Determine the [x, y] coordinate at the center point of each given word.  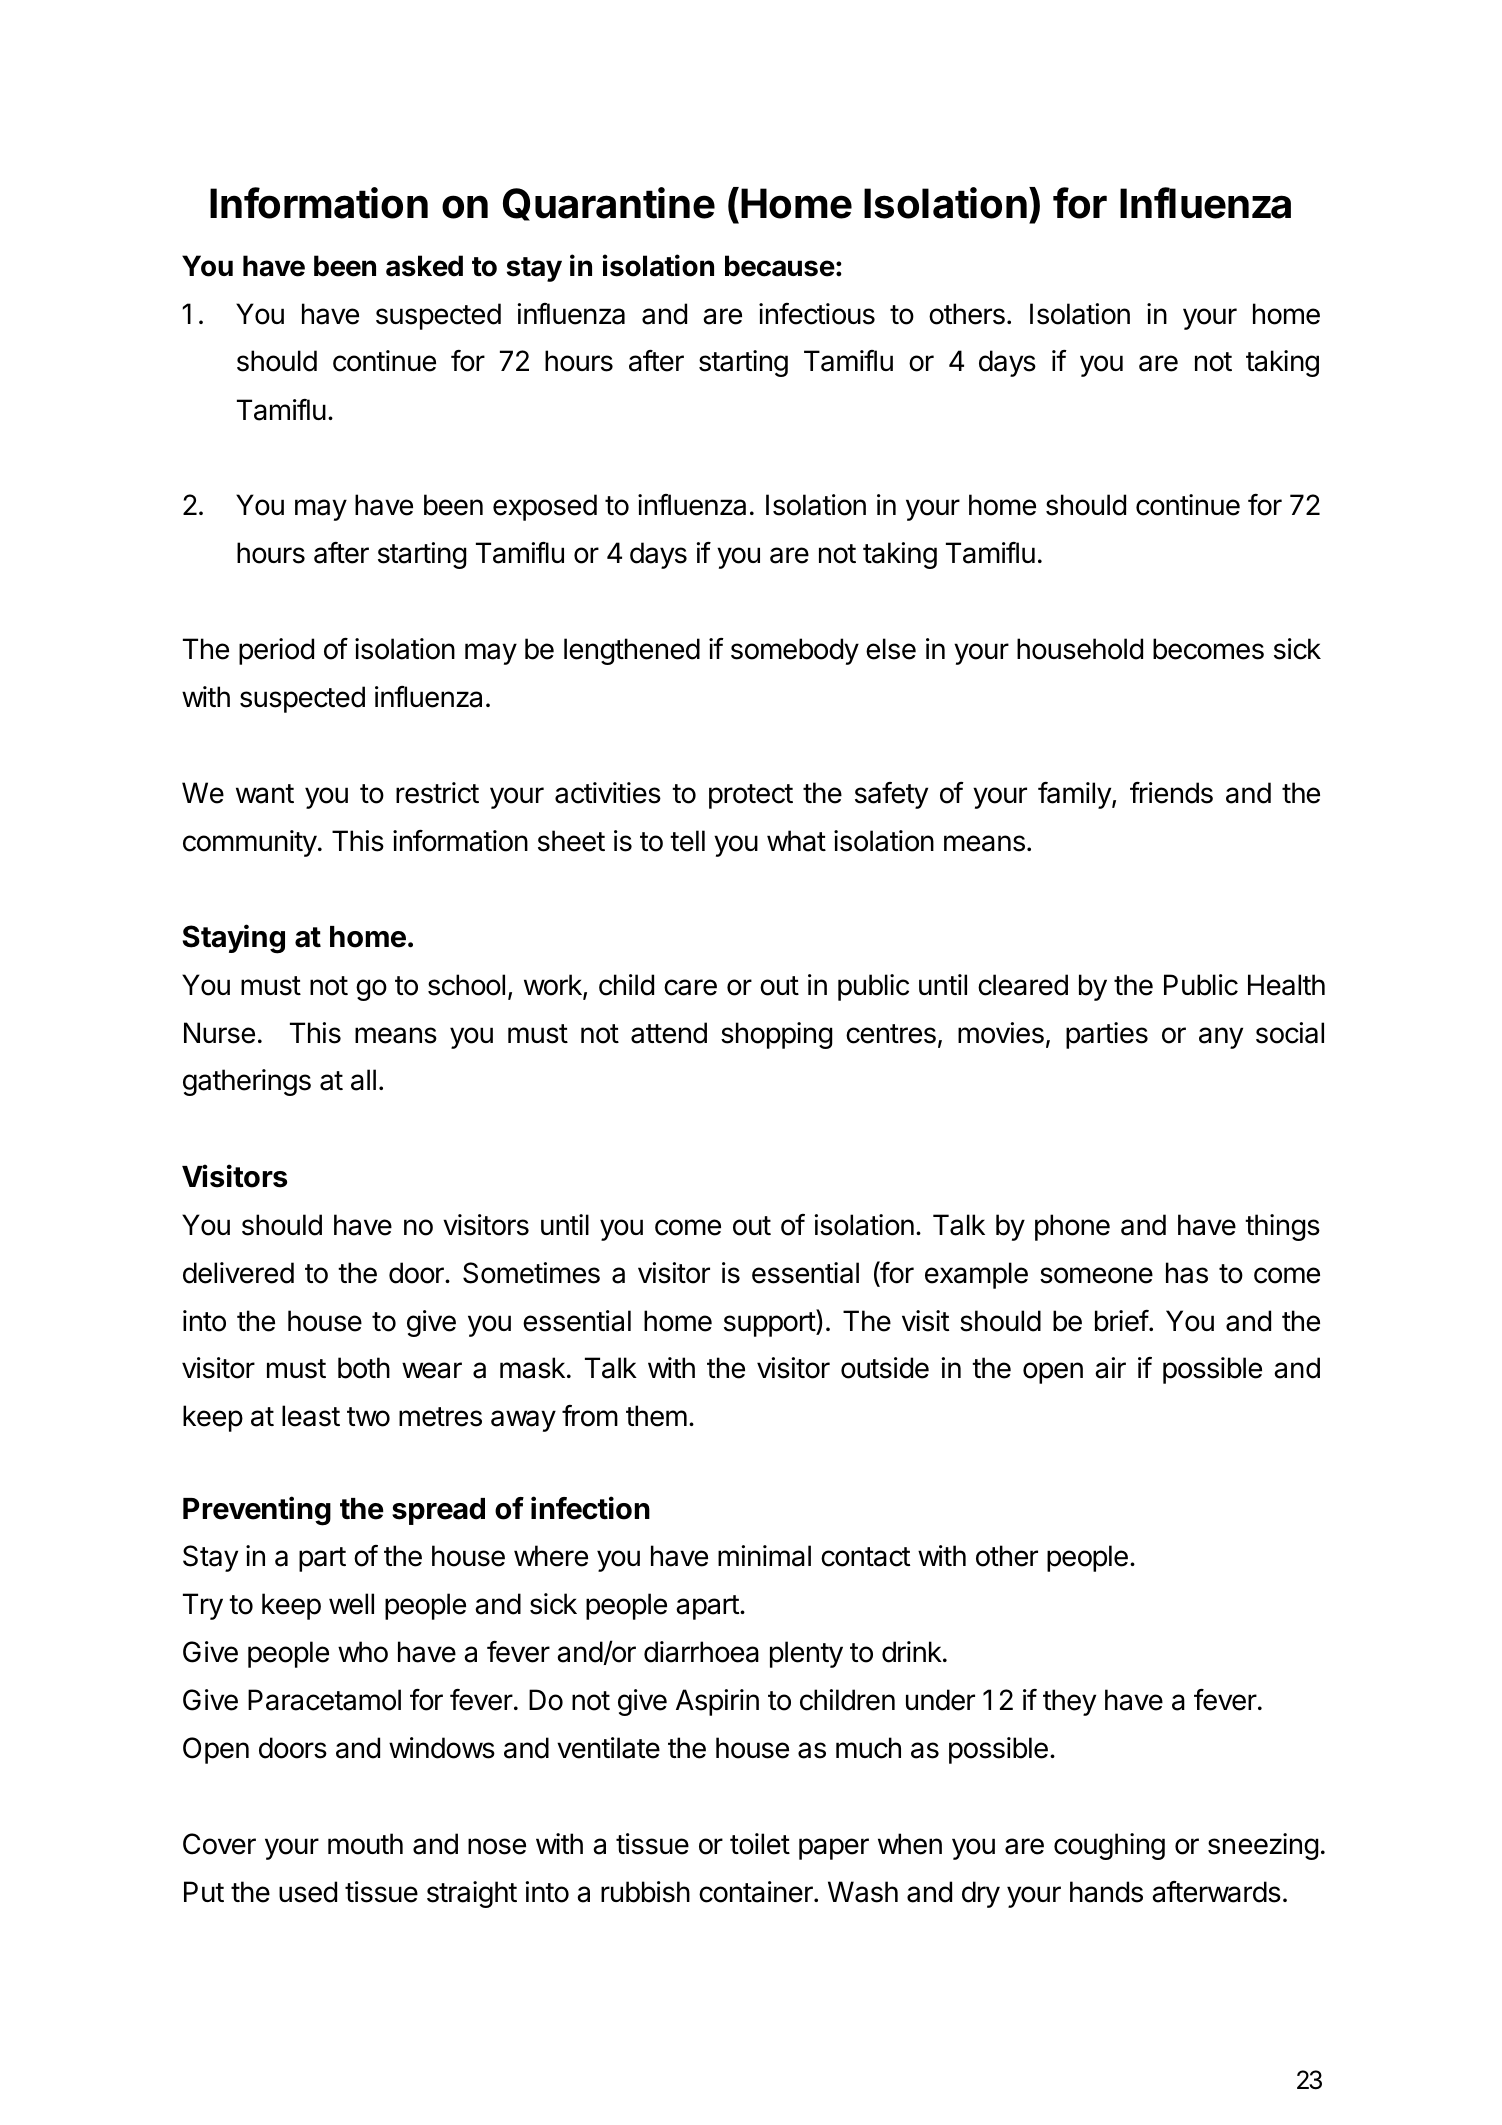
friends [1171, 793]
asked [424, 266]
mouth [365, 1844]
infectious [817, 314]
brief [1122, 1321]
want [265, 794]
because [780, 266]
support [770, 1323]
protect [751, 796]
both [364, 1368]
